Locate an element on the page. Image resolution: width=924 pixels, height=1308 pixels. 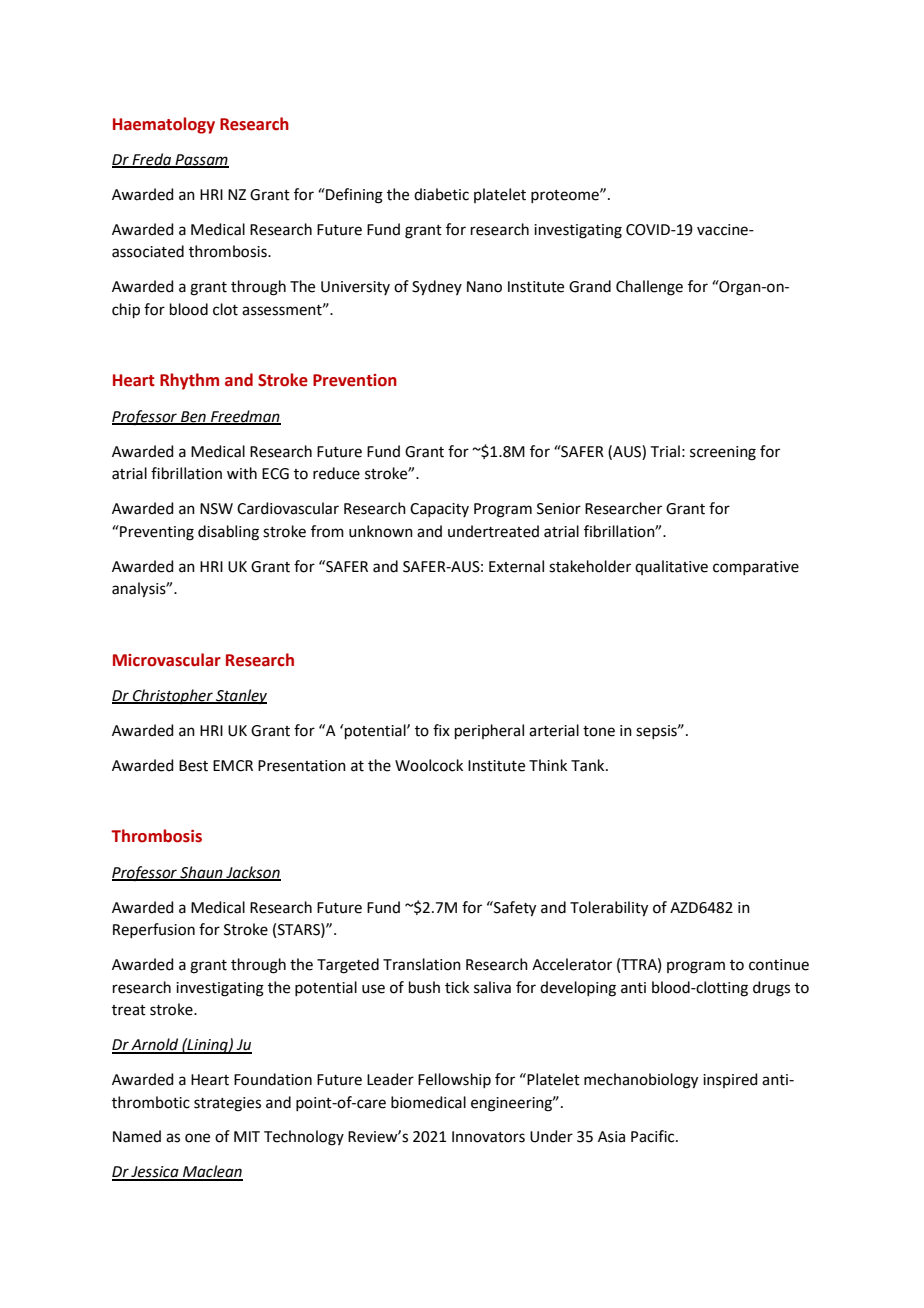
MIT is located at coordinates (247, 1136).
